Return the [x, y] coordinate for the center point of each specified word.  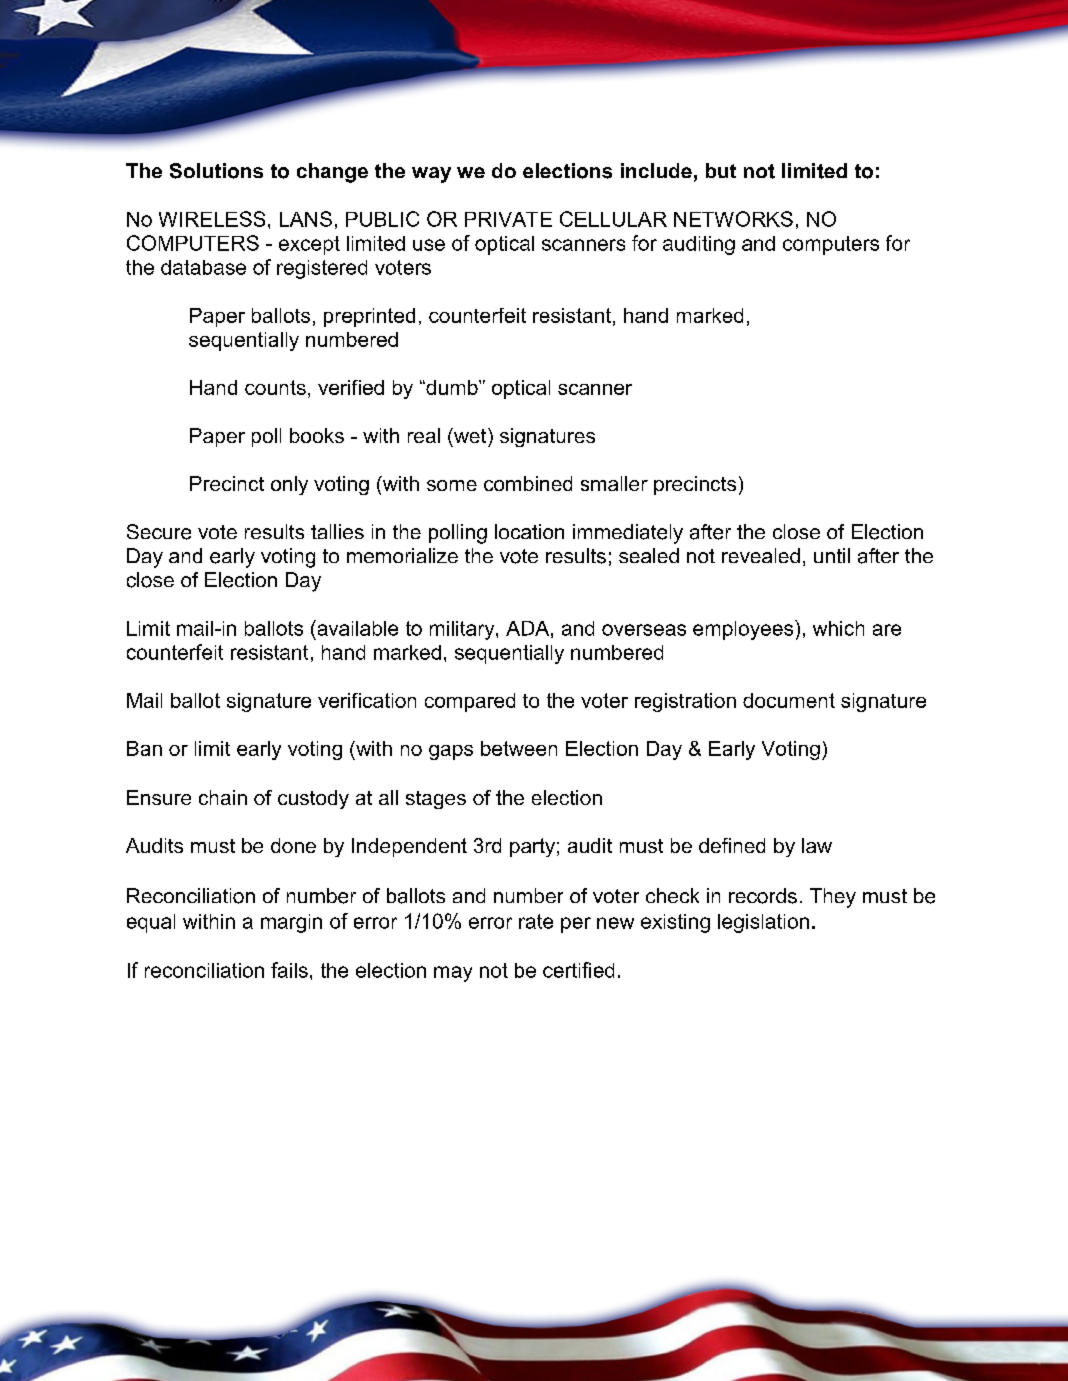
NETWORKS [733, 219]
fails [289, 970]
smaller [614, 483]
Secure [159, 532]
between [519, 748]
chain [223, 797]
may [453, 974]
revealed [761, 555]
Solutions [216, 171]
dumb [452, 387]
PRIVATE [508, 219]
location [529, 531]
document [789, 700]
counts [275, 387]
